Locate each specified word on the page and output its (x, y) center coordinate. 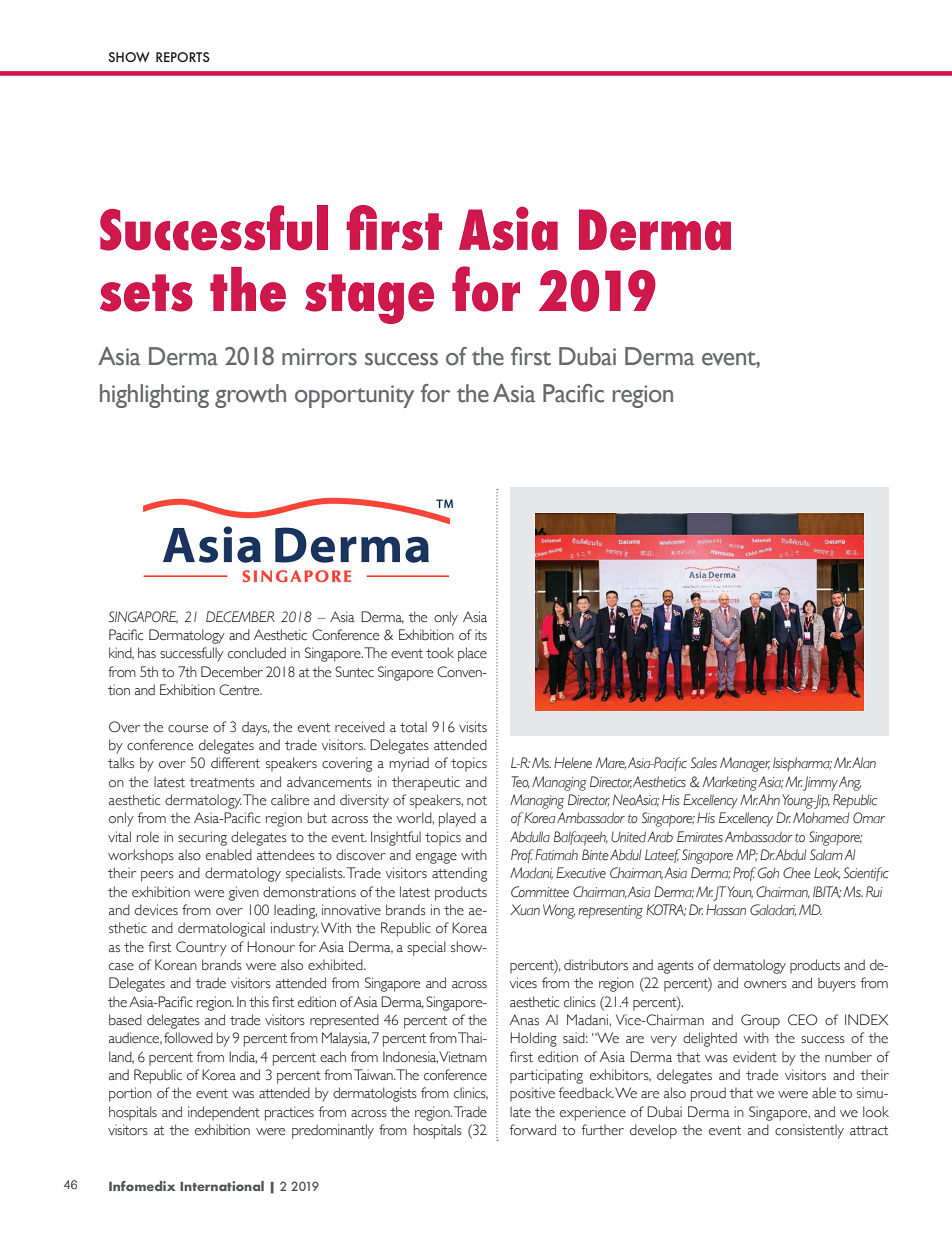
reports (183, 57)
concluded (257, 653)
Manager (745, 764)
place (472, 654)
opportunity (354, 396)
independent (224, 1113)
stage (369, 299)
